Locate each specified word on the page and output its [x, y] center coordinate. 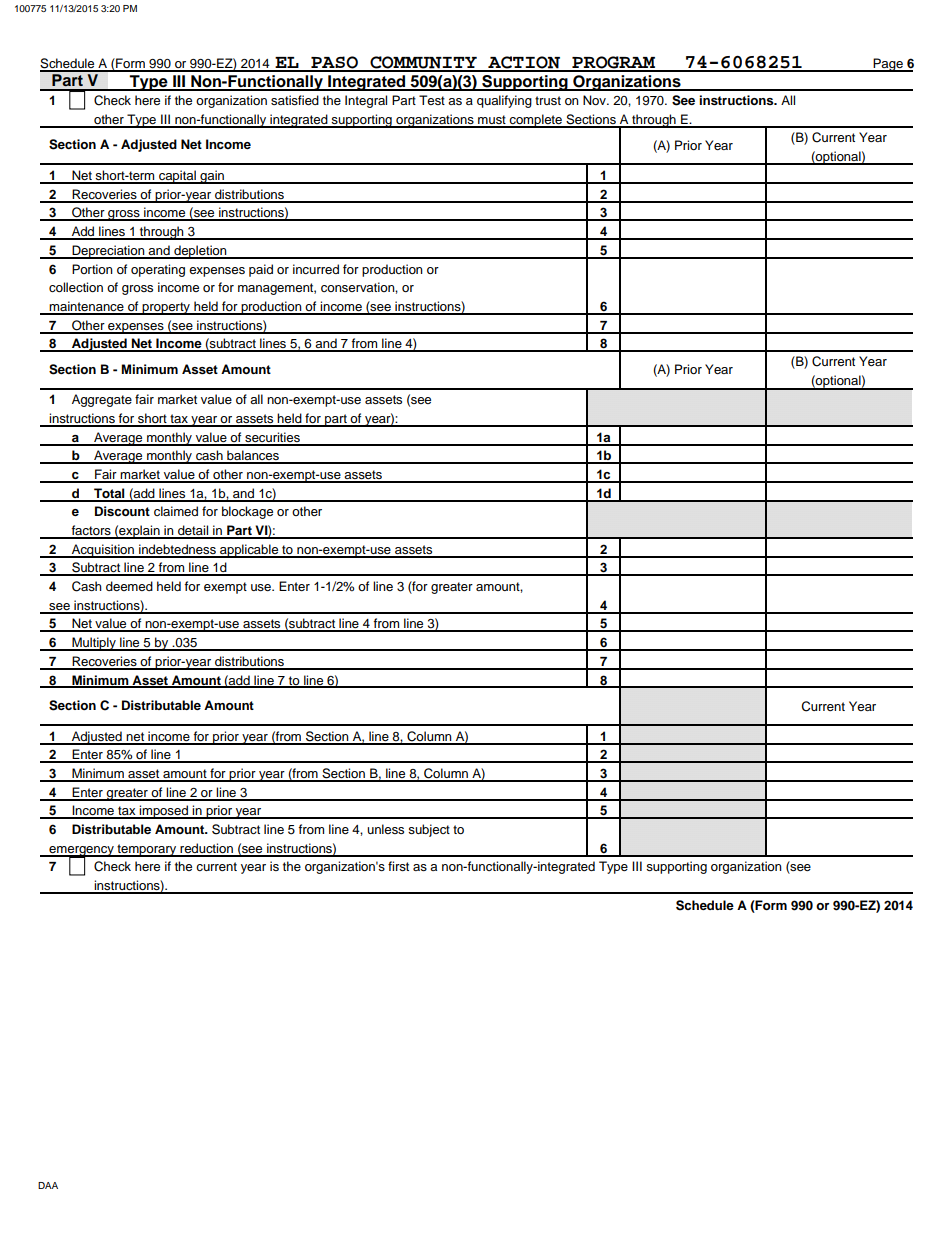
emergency [81, 852]
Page [888, 65]
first [398, 866]
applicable [249, 551]
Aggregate [102, 400]
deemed [129, 586]
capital [177, 177]
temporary [147, 850]
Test [432, 100]
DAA [48, 1185]
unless [385, 829]
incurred [316, 269]
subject [429, 830]
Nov [595, 100]
